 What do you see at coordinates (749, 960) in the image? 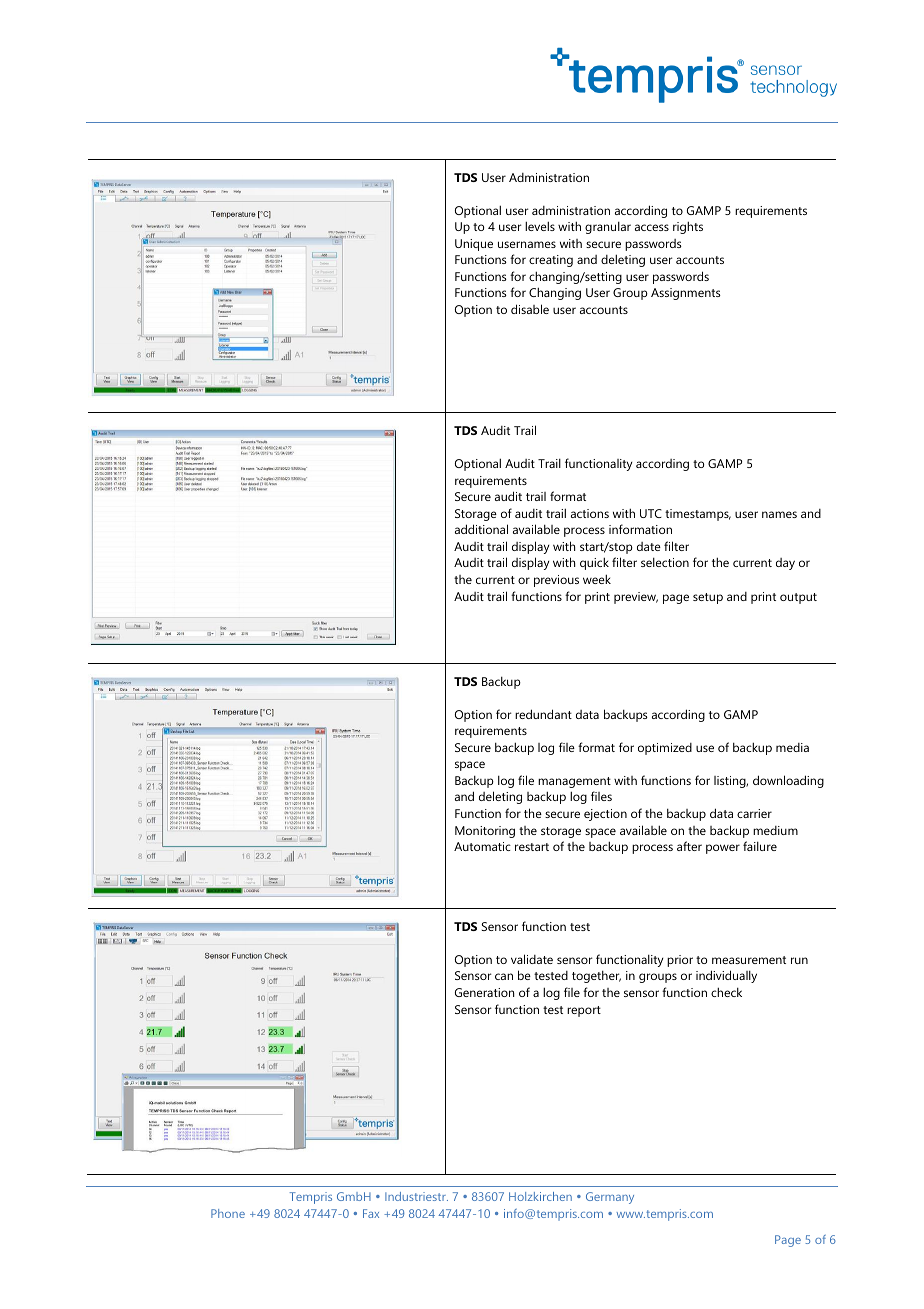
I see `measurement` at bounding box center [749, 960].
